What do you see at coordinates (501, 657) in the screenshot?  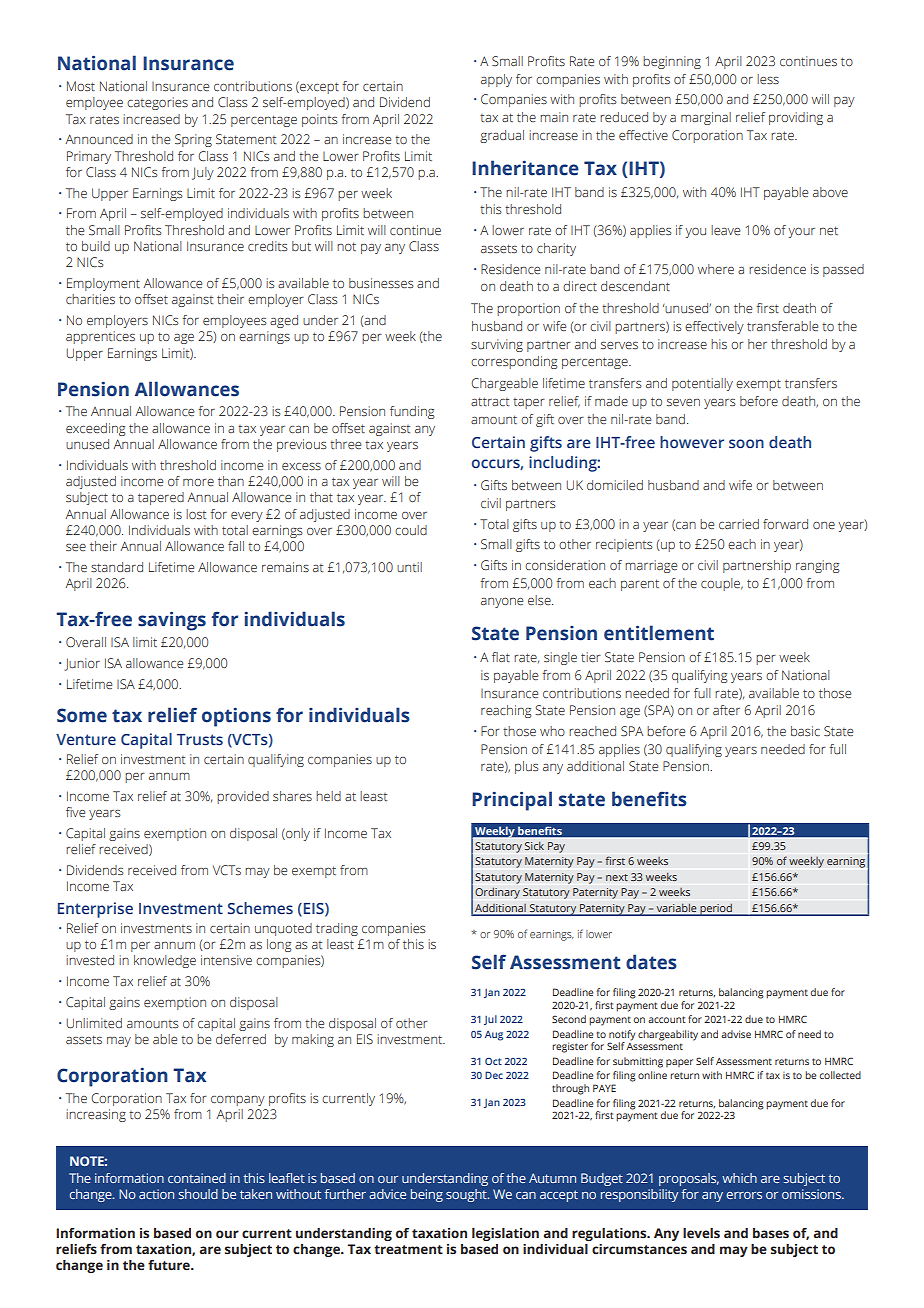 I see `flat` at bounding box center [501, 657].
